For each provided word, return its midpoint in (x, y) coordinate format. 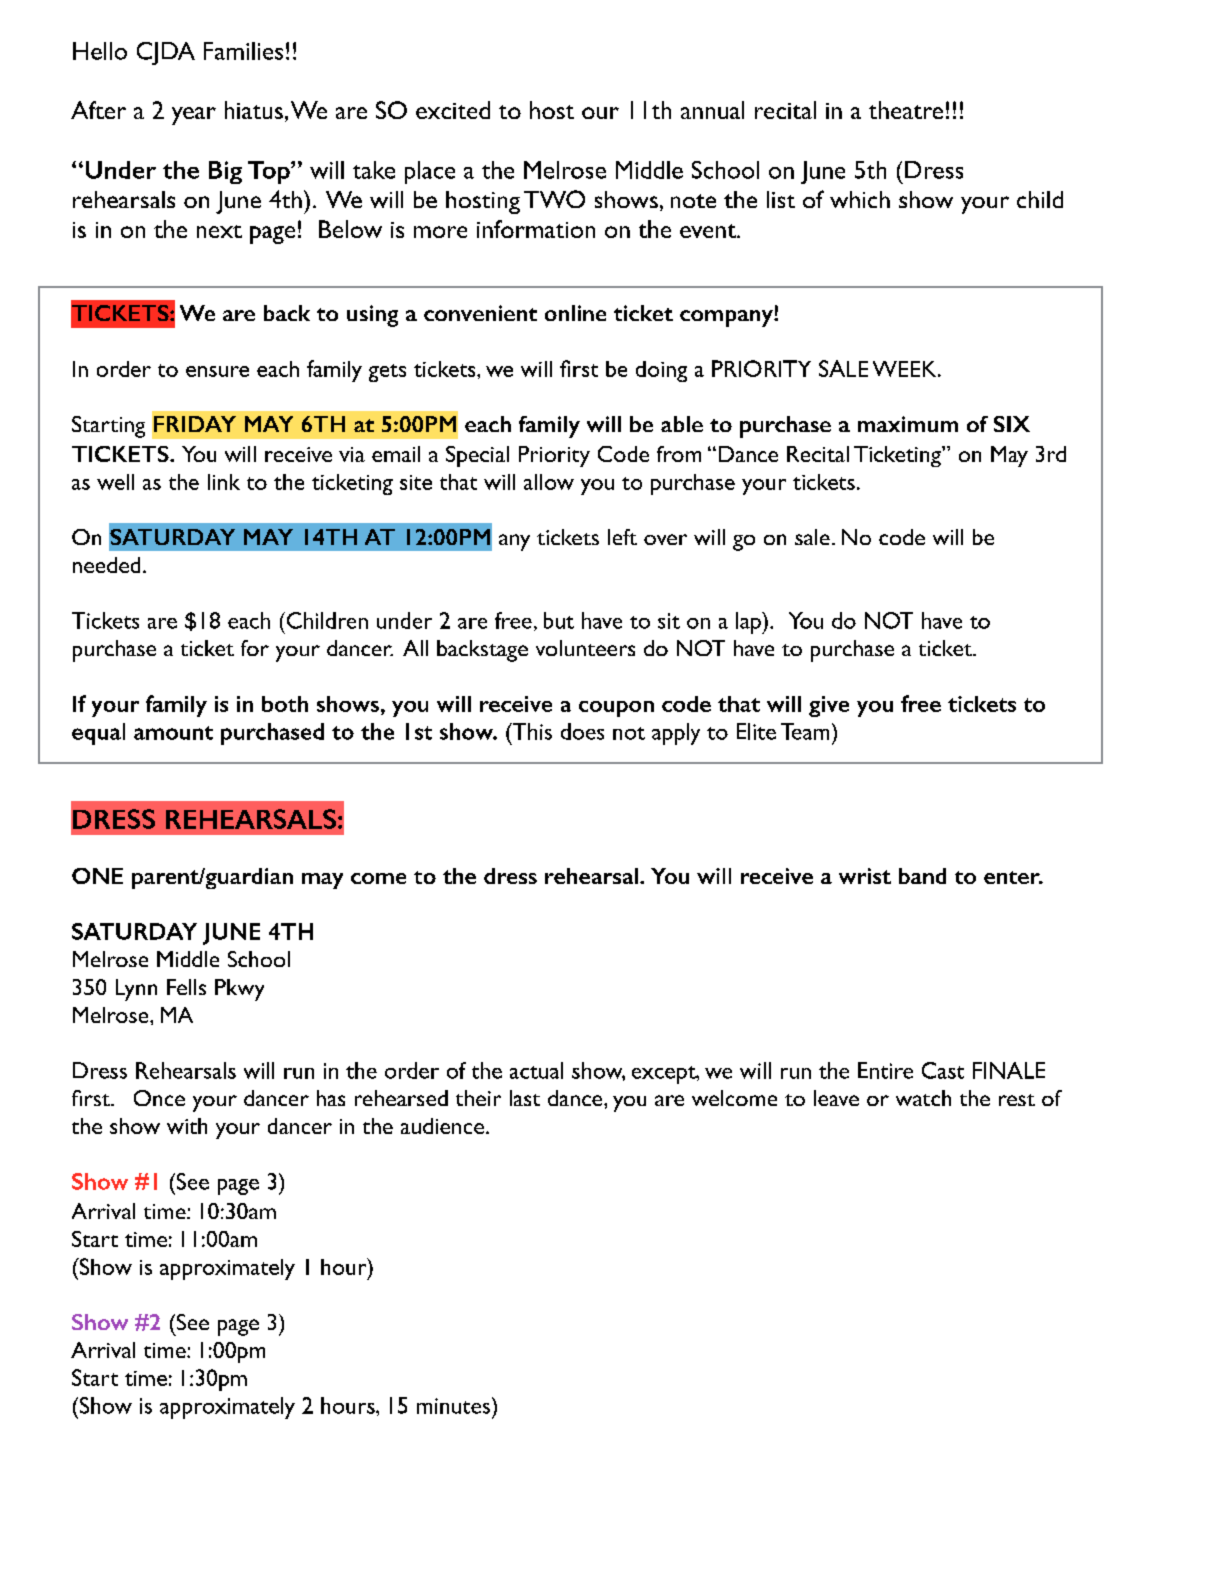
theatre (906, 110)
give (829, 706)
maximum (908, 424)
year (194, 116)
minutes (455, 1405)
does (582, 731)
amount (173, 733)
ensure (217, 371)
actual (536, 1070)
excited (453, 110)
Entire (885, 1070)
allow (549, 482)
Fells (186, 987)
